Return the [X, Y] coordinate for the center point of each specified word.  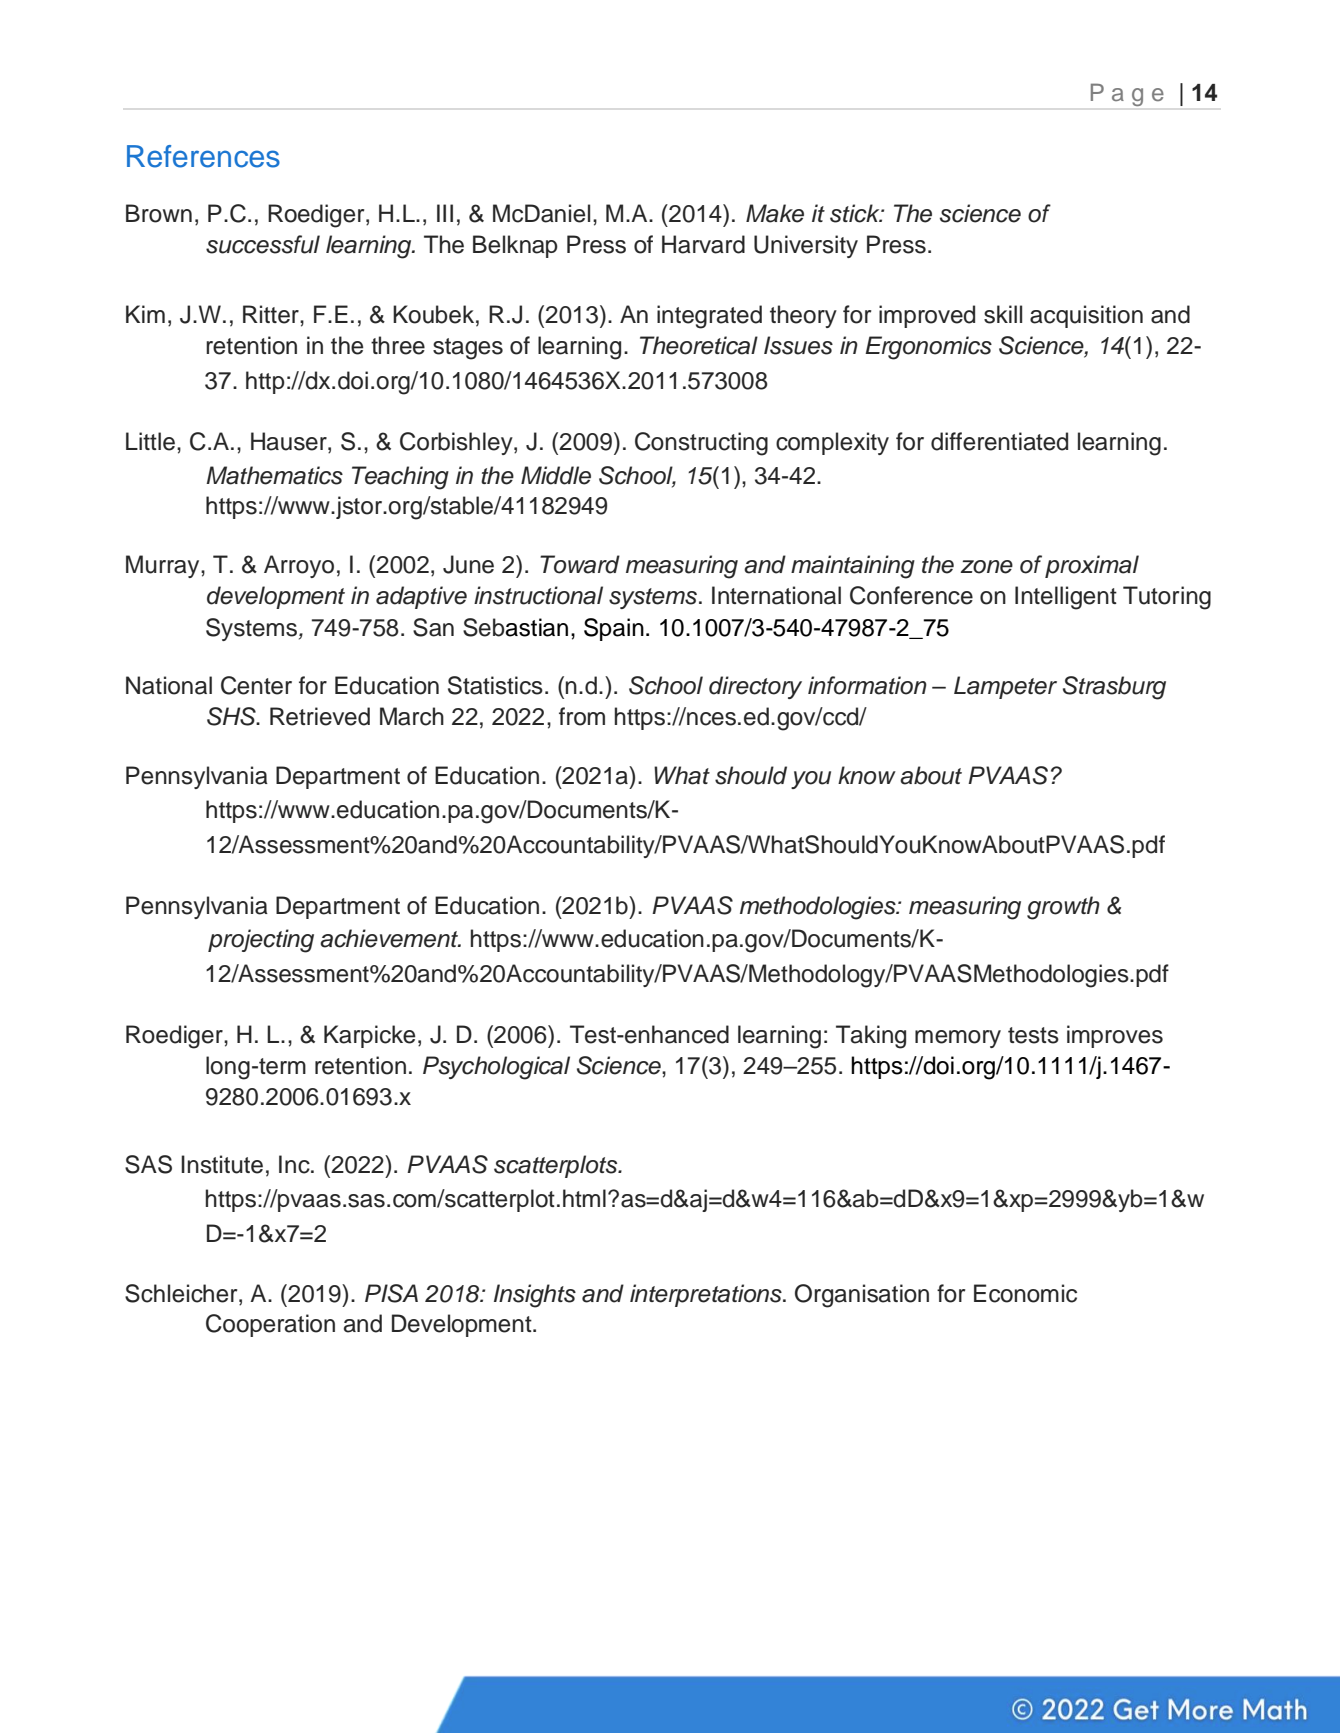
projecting [261, 941]
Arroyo [299, 566]
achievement [390, 938]
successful [263, 244]
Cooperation [270, 1325]
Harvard [703, 244]
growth [1063, 908]
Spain [614, 629]
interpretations [707, 1295]
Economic [1025, 1293]
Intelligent [1066, 598]
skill [1003, 314]
